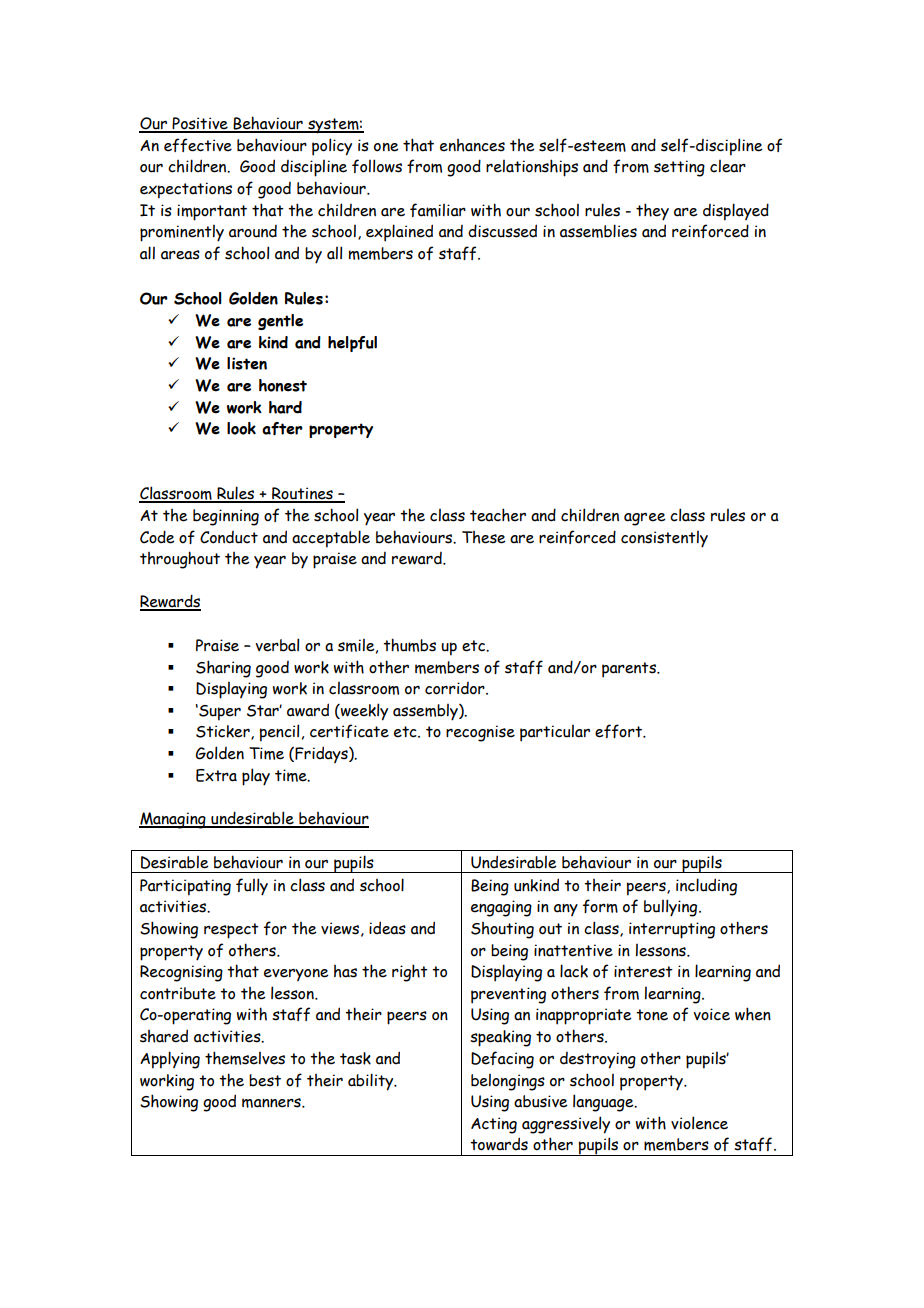 This document has height=1308, width=924. What do you see at coordinates (645, 519) in the document?
I see `agree` at bounding box center [645, 519].
